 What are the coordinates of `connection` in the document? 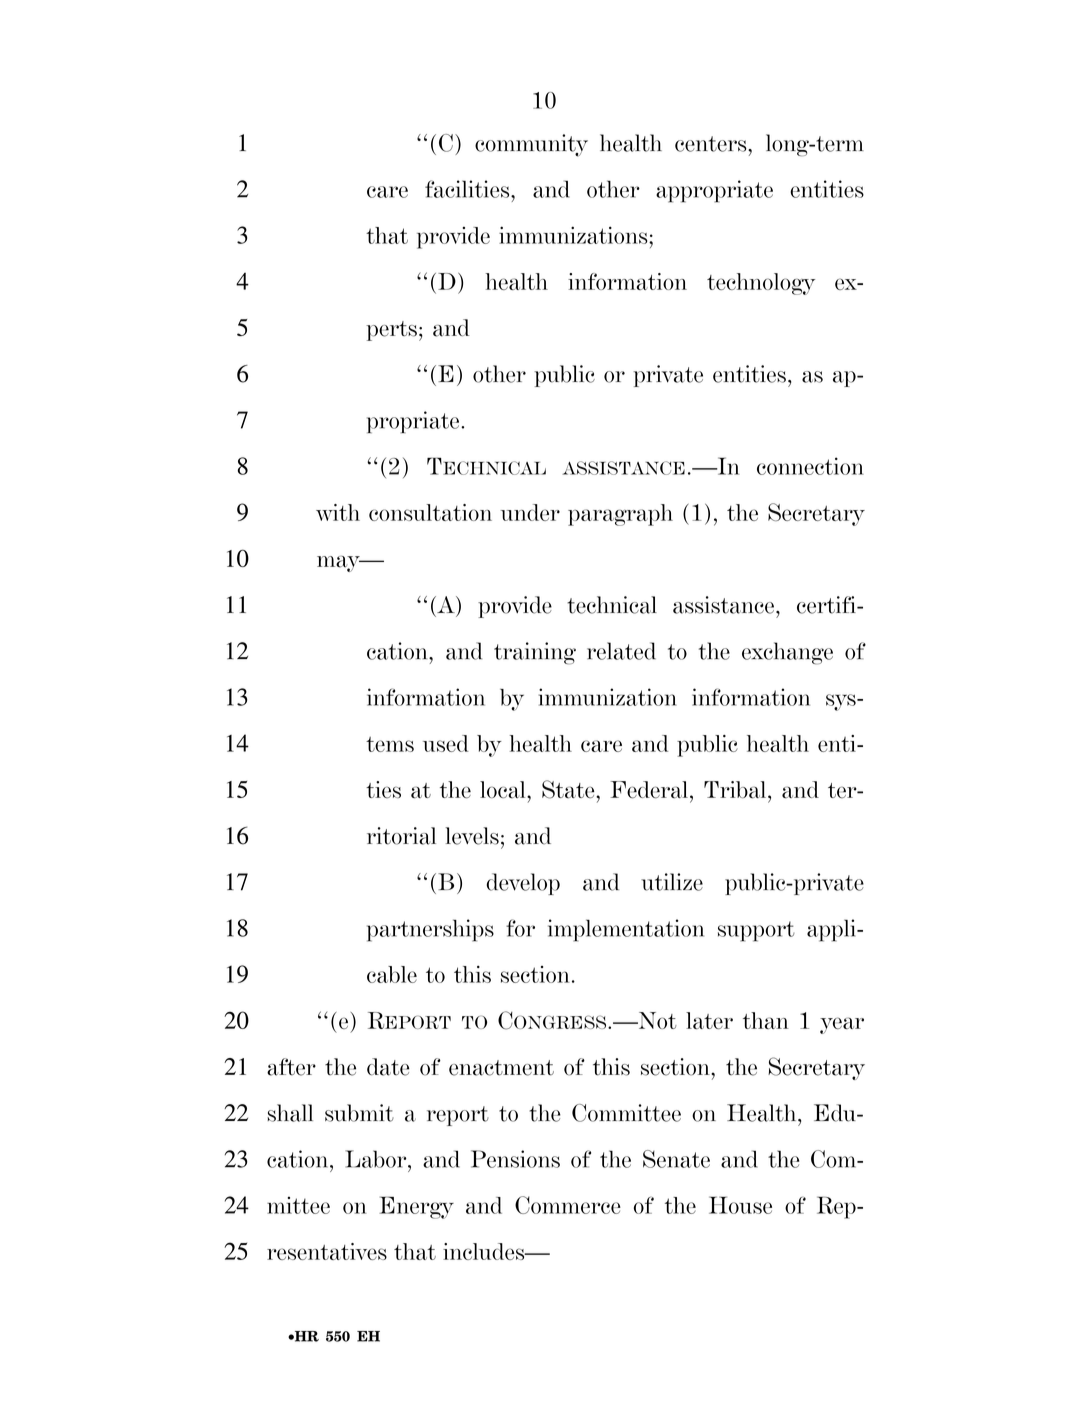 It's located at (810, 466).
